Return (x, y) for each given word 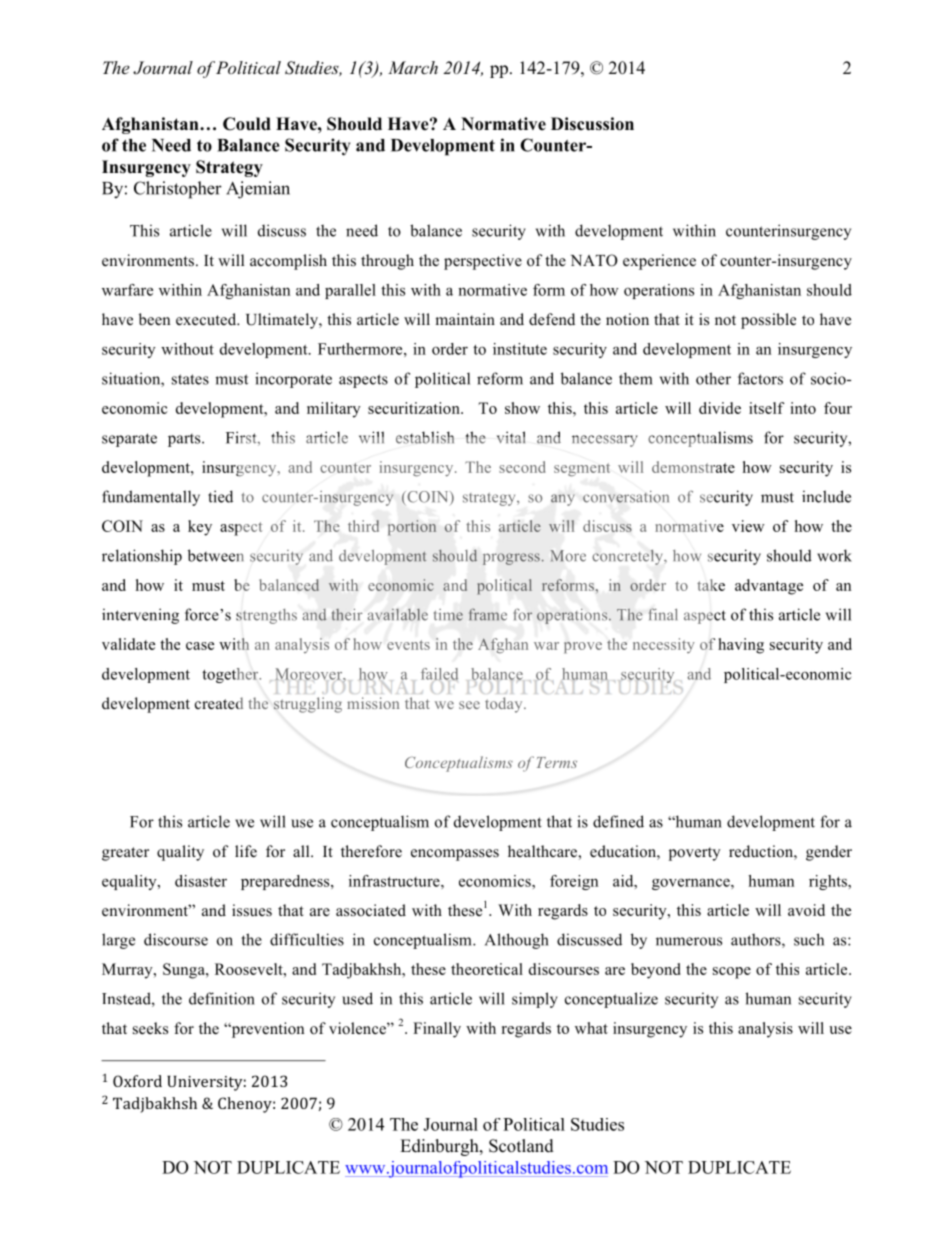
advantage (769, 587)
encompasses (455, 855)
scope (732, 973)
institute (520, 349)
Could (247, 124)
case (200, 646)
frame (488, 614)
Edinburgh (440, 1147)
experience (659, 262)
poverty (695, 854)
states (190, 379)
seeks (150, 1028)
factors (760, 378)
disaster (201, 881)
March (413, 67)
